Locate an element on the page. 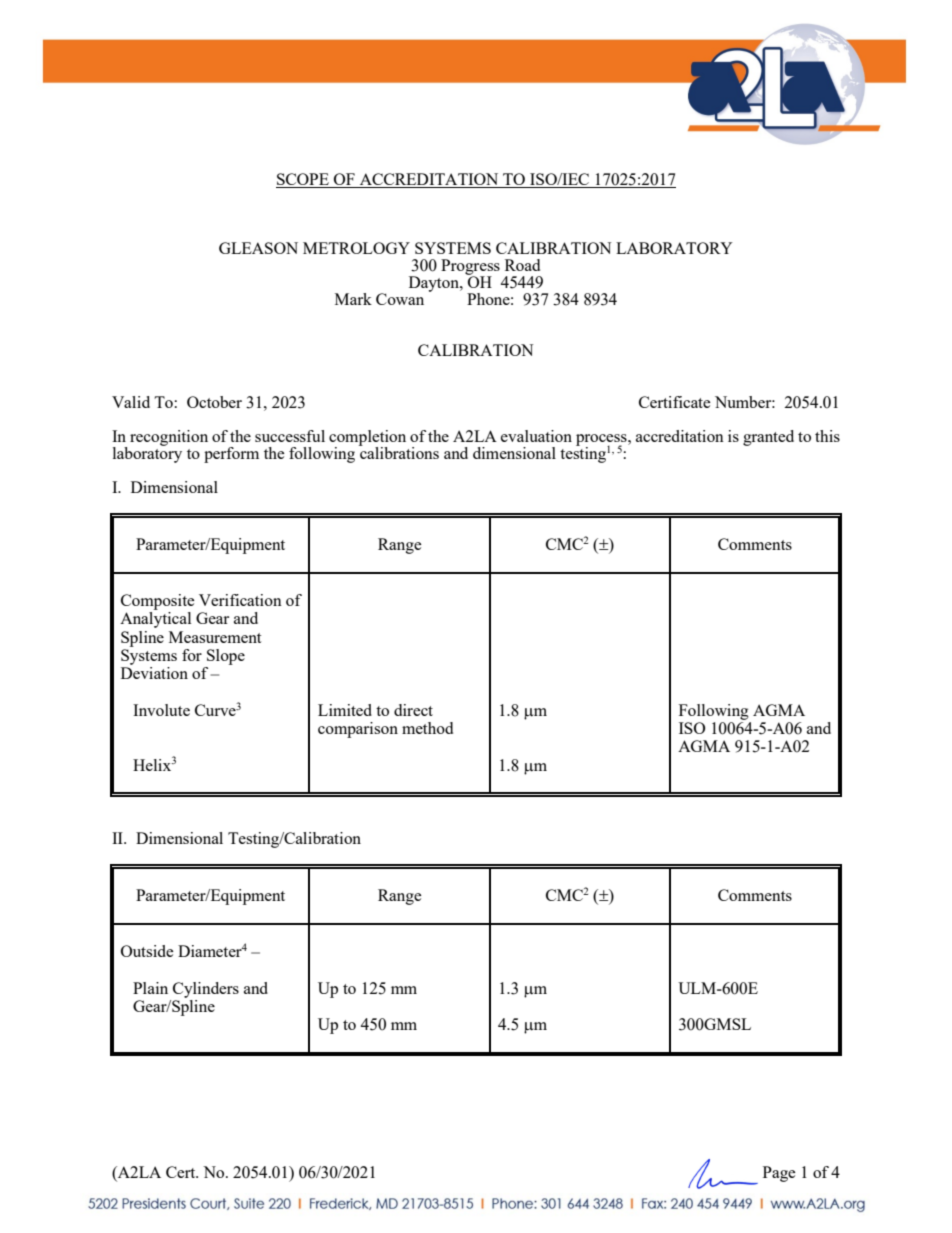  perform is located at coordinates (231, 455).
